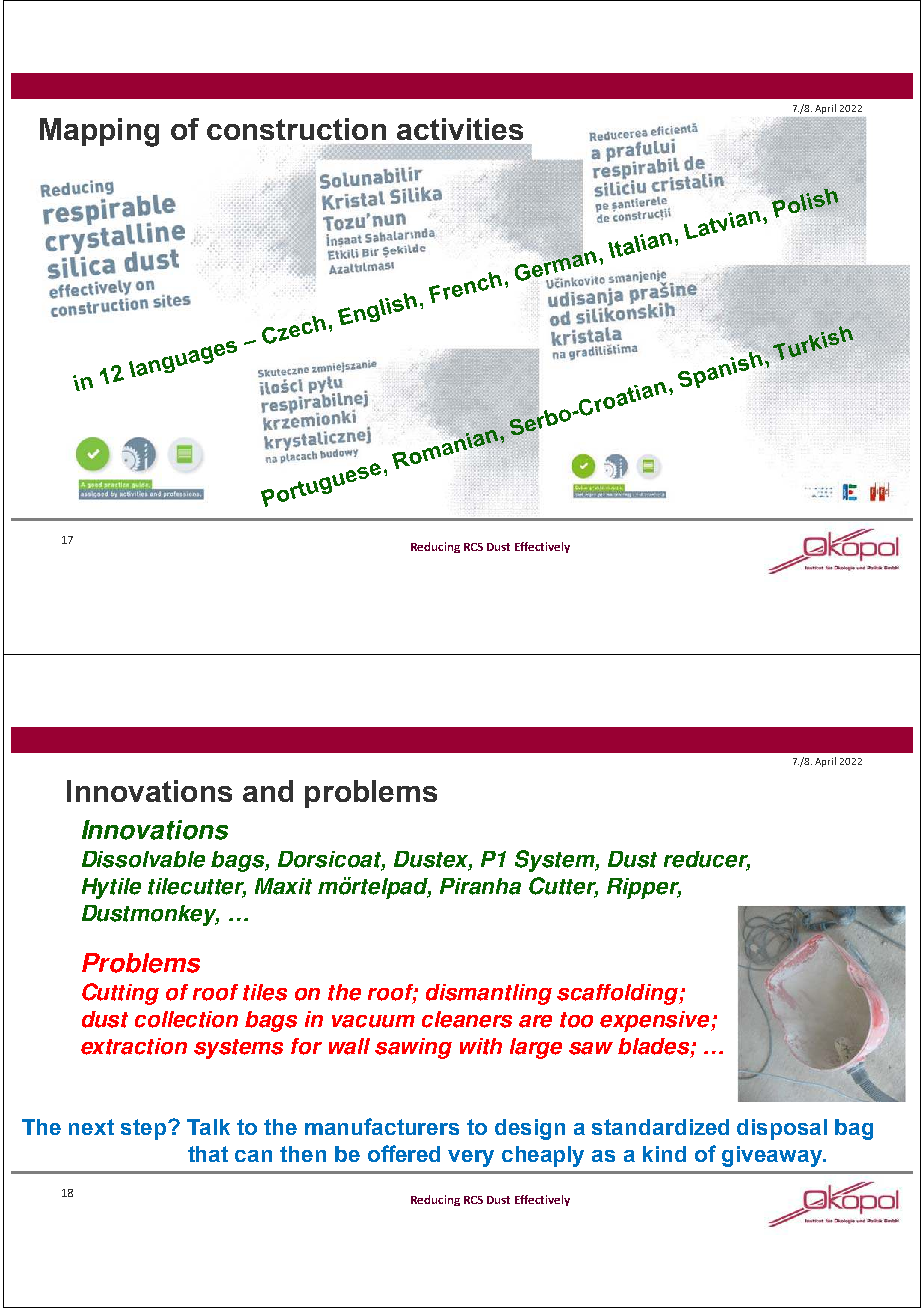 The height and width of the screenshot is (1308, 924). Describe the element at coordinates (265, 992) in the screenshot. I see `tiles` at that location.
